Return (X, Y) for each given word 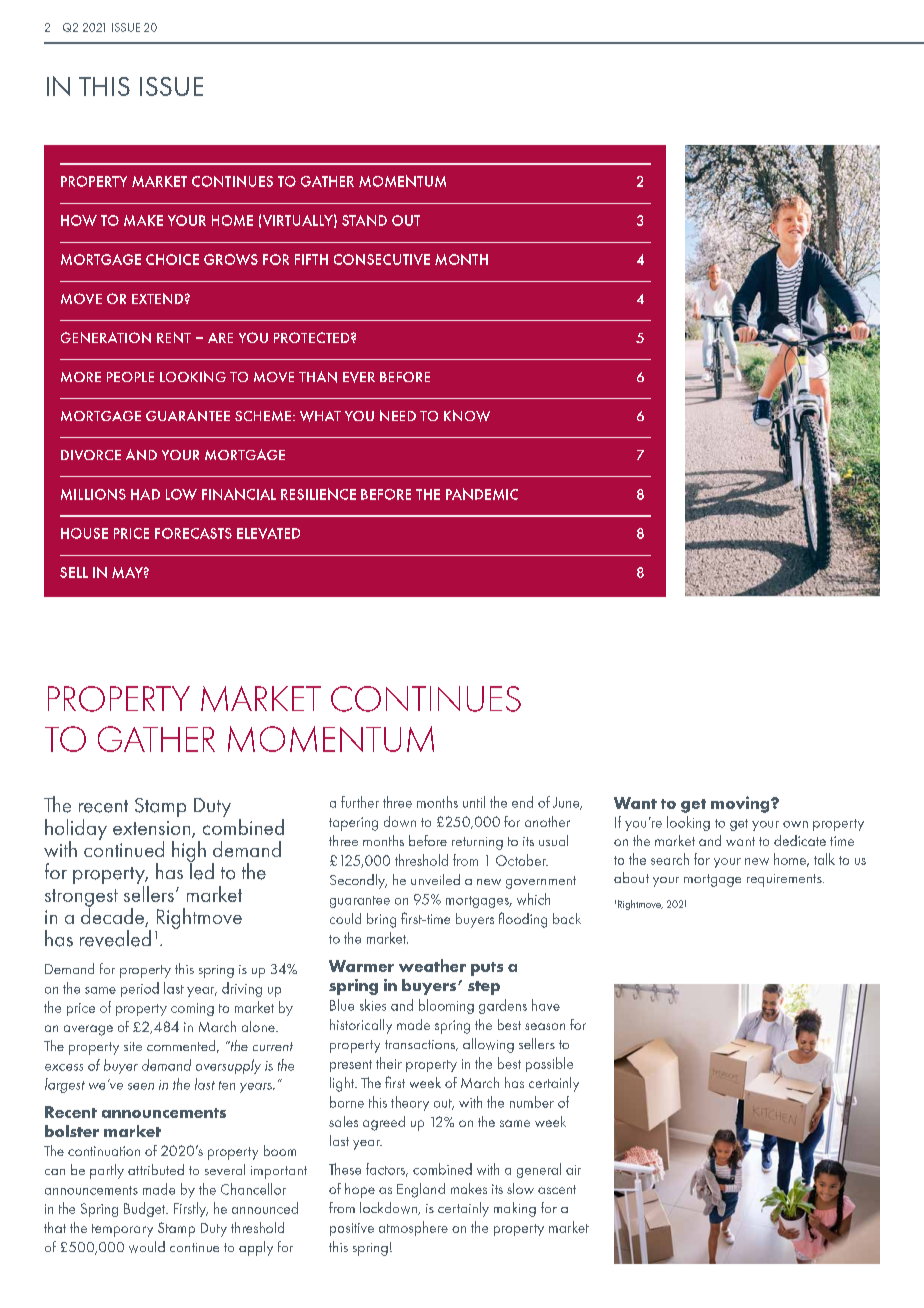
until (474, 802)
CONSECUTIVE (382, 259)
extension (153, 829)
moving (741, 804)
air (573, 1170)
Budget (146, 1209)
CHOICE (172, 259)
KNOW (467, 416)
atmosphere (413, 1228)
